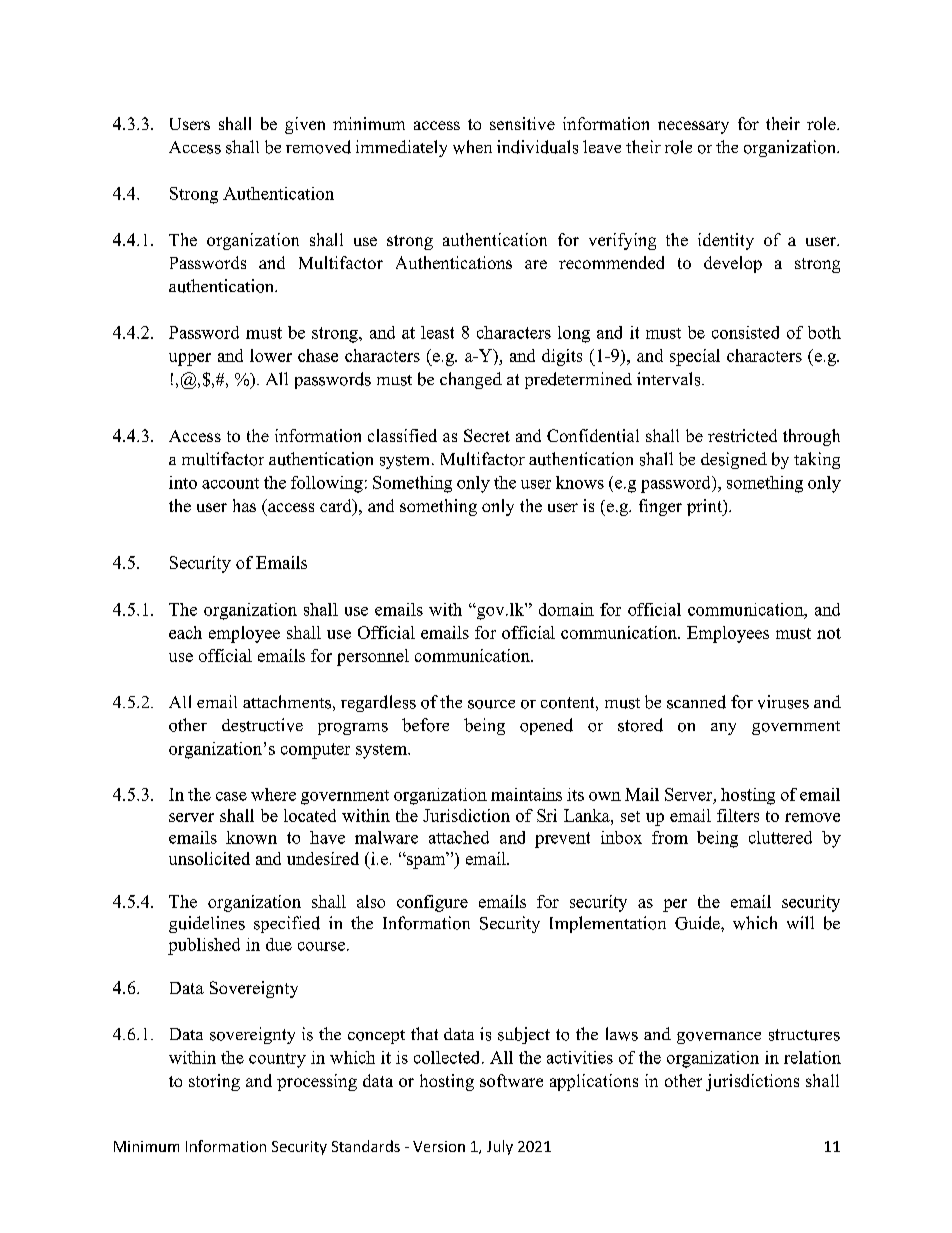 Image resolution: width=952 pixels, height=1233 pixels. I want to click on account, so click(230, 483).
